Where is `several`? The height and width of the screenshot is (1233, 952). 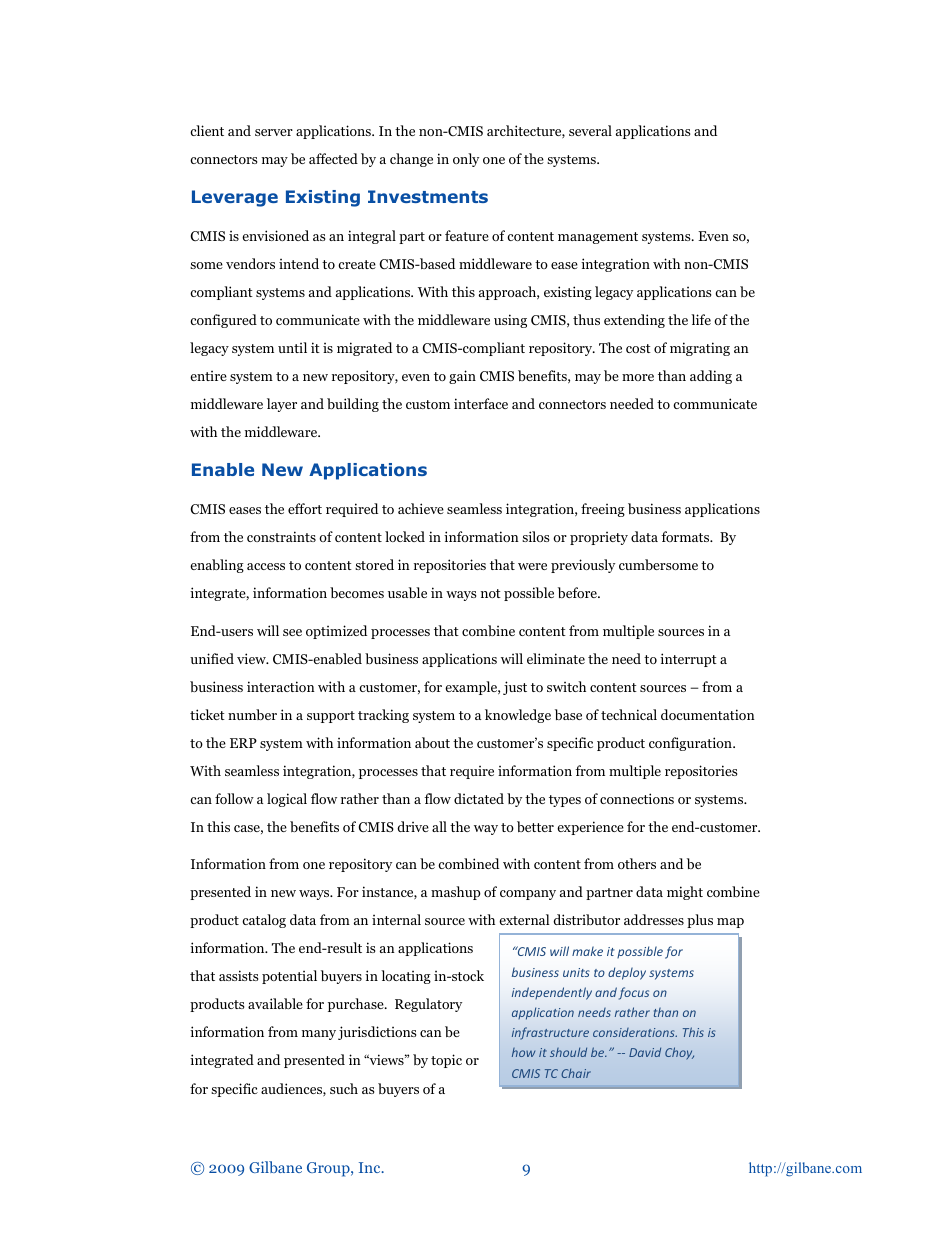 several is located at coordinates (590, 130).
